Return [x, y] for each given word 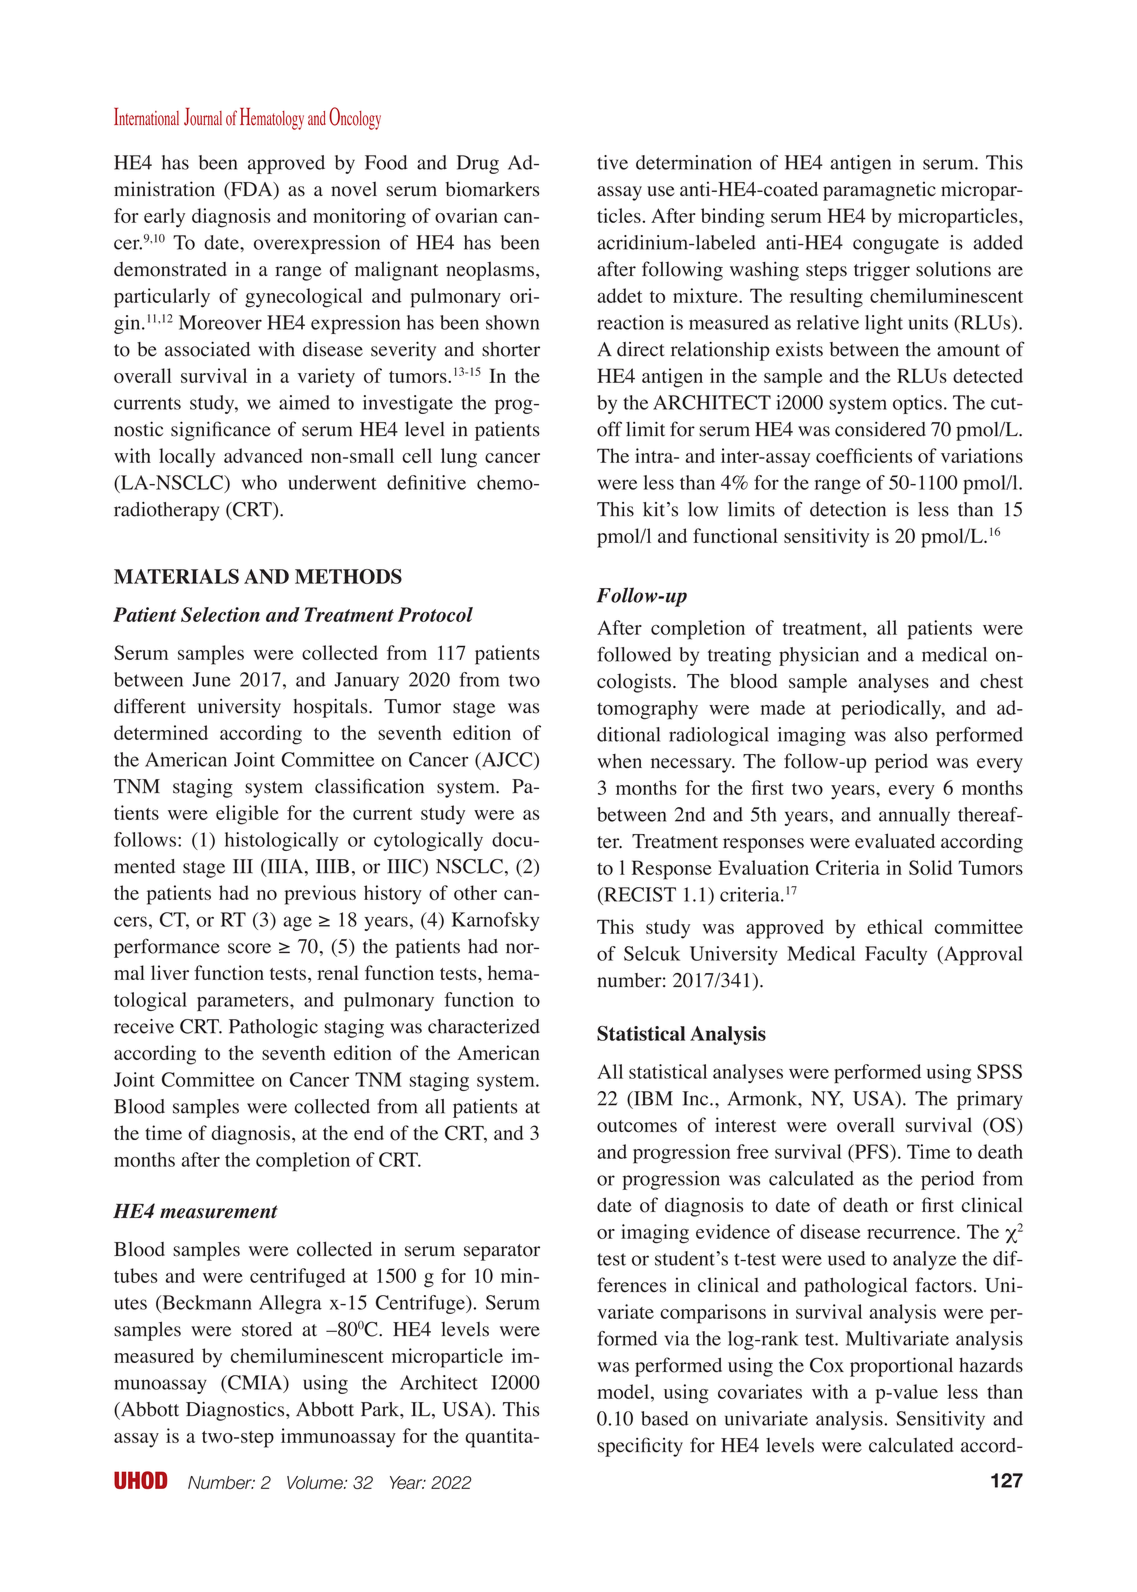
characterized [484, 1026]
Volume [316, 1482]
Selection [220, 614]
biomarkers [492, 189]
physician [819, 656]
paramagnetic [879, 191]
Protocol [435, 614]
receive [144, 1026]
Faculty [896, 955]
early [164, 218]
